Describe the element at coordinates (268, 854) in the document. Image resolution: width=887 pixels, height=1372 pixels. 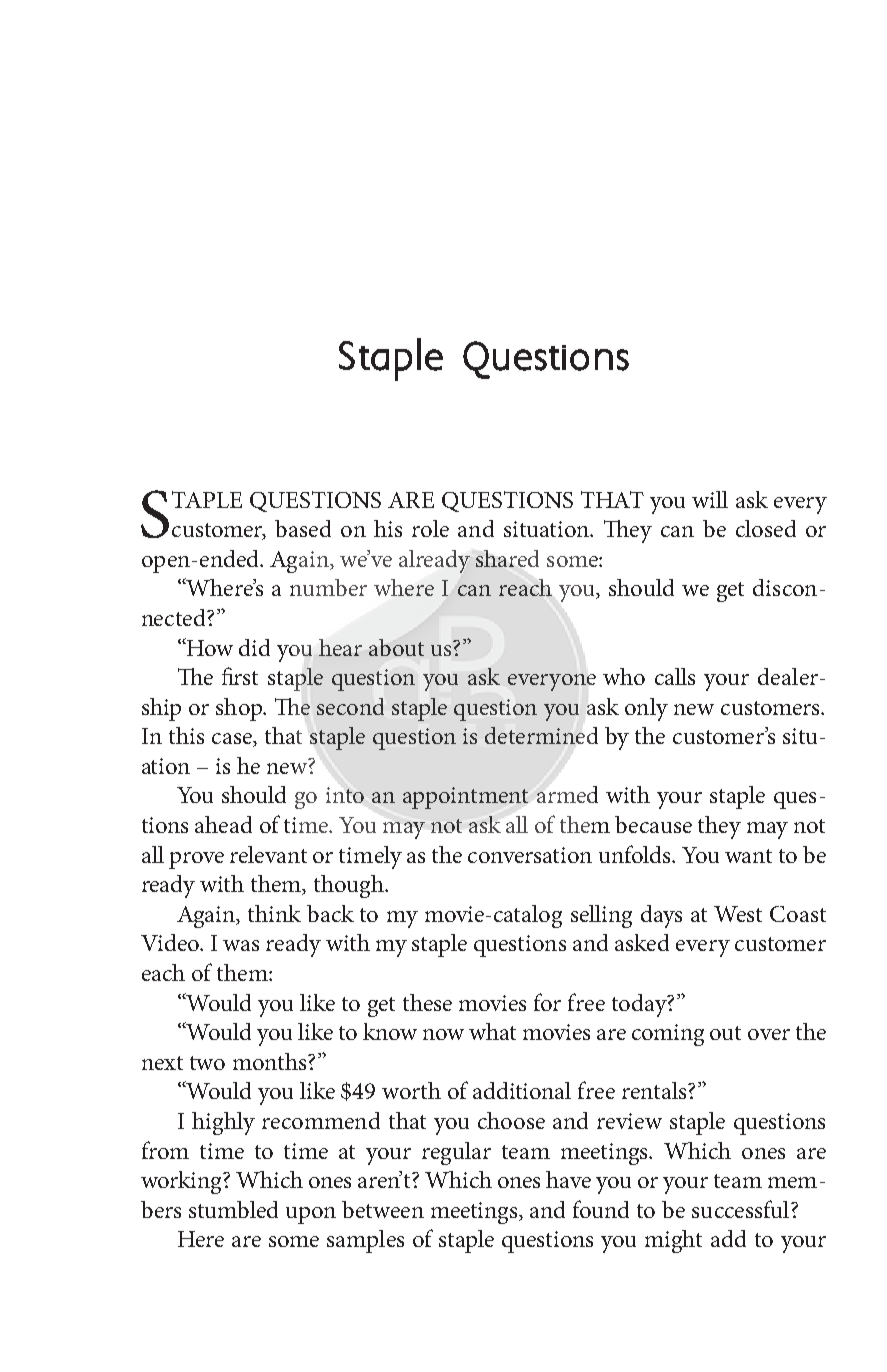
I see `relevant` at that location.
